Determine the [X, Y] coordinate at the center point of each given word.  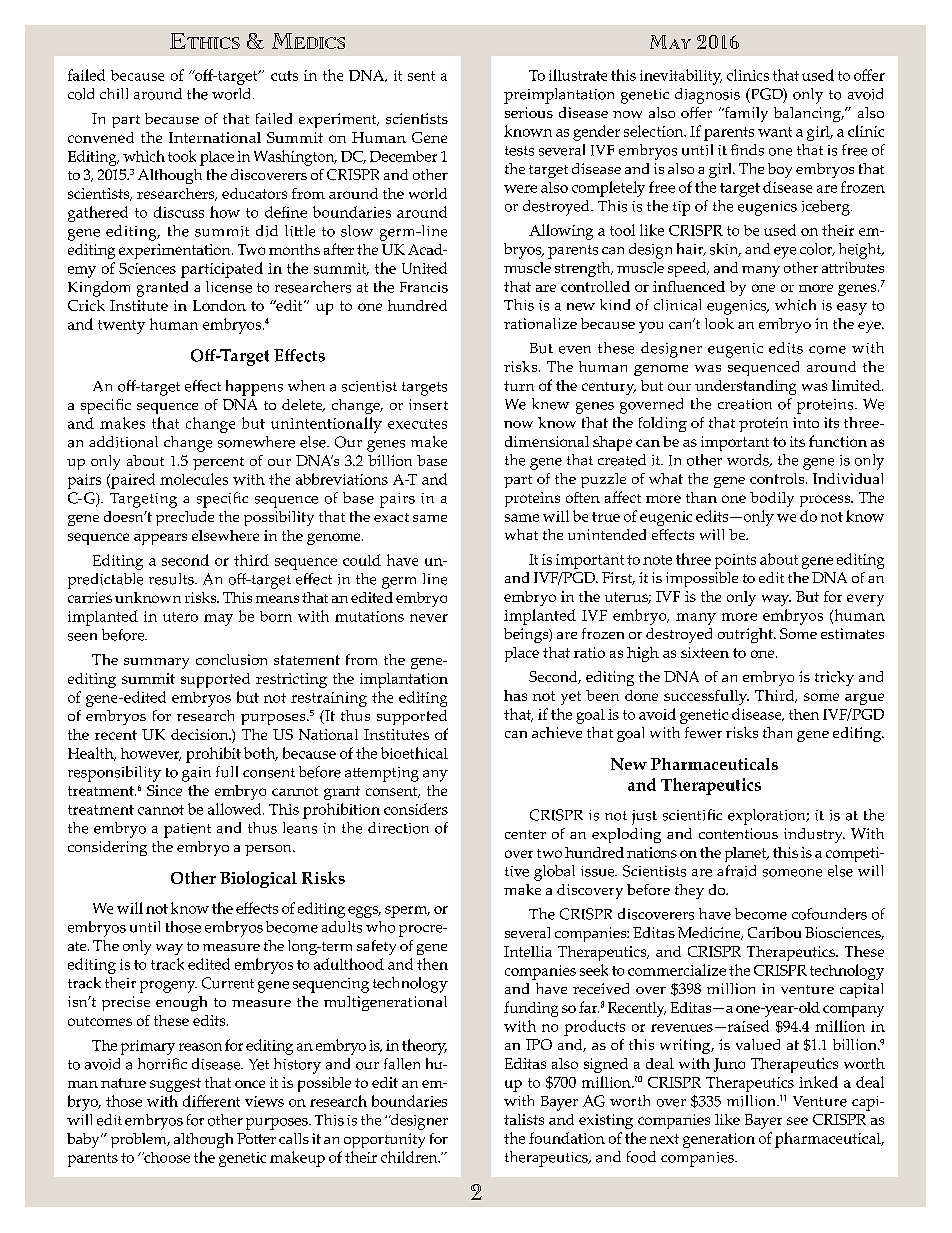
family [745, 114]
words [749, 460]
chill [114, 93]
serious [529, 112]
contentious [738, 833]
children [410, 1157]
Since [164, 790]
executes [417, 424]
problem [140, 1140]
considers [416, 809]
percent [218, 463]
